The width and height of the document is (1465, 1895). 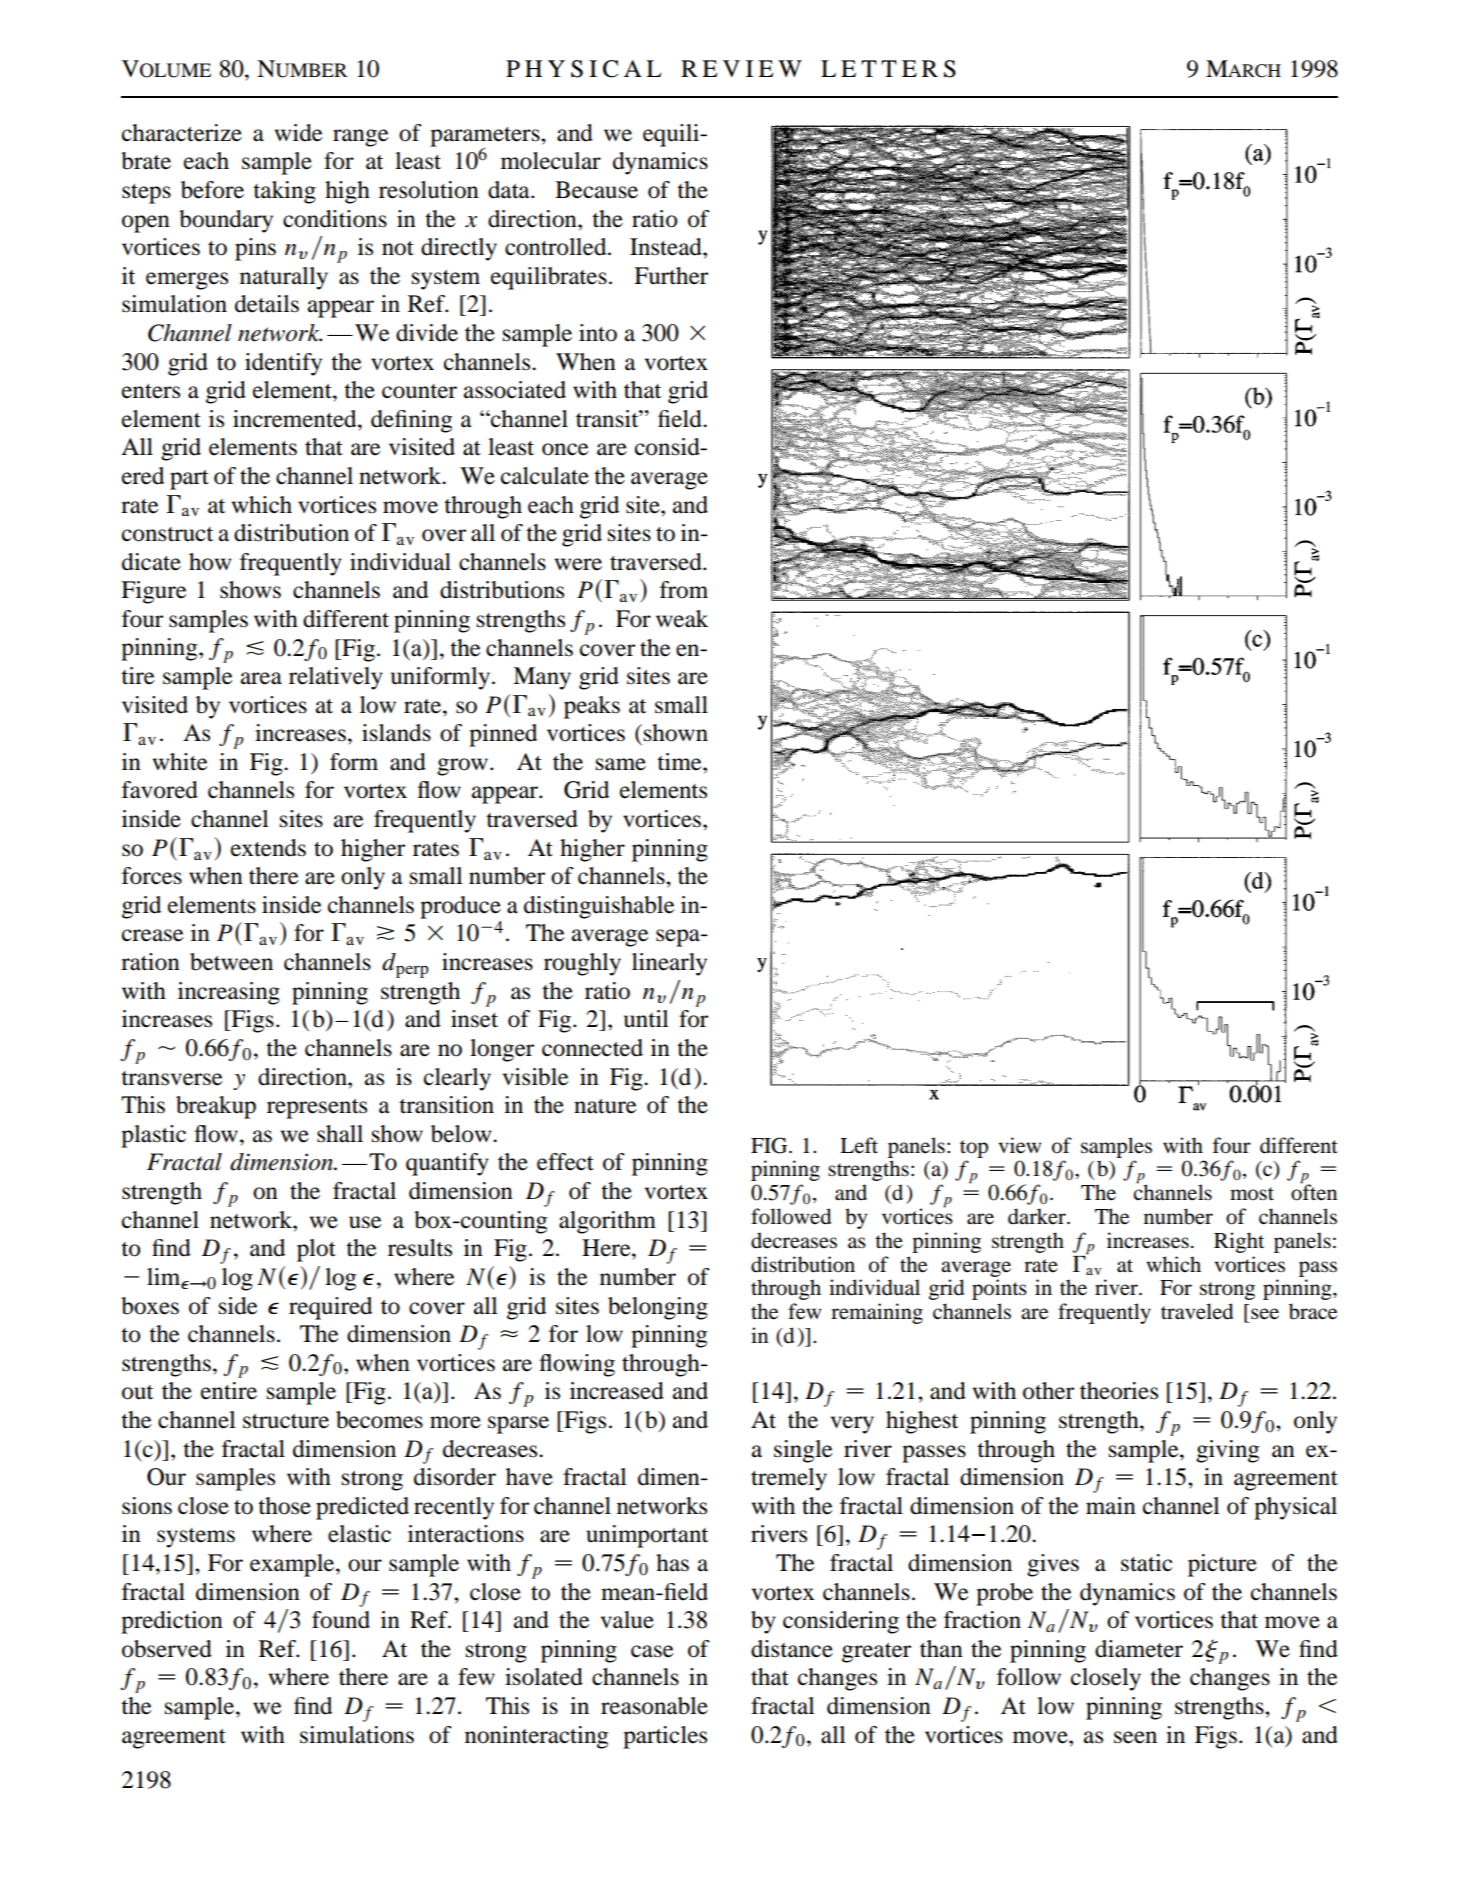 I want to click on weak, so click(x=682, y=619).
